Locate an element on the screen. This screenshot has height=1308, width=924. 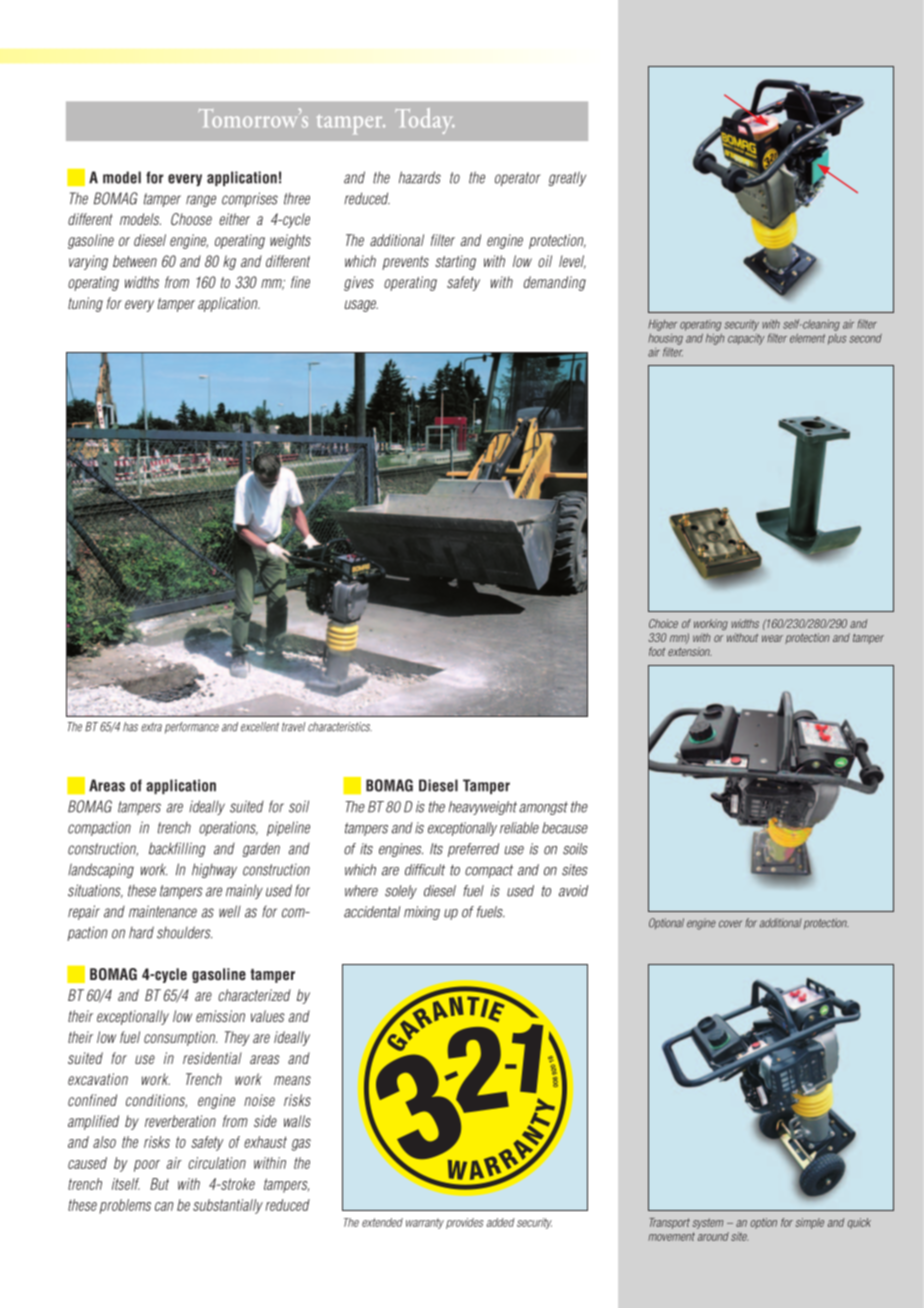
wear is located at coordinates (772, 638).
